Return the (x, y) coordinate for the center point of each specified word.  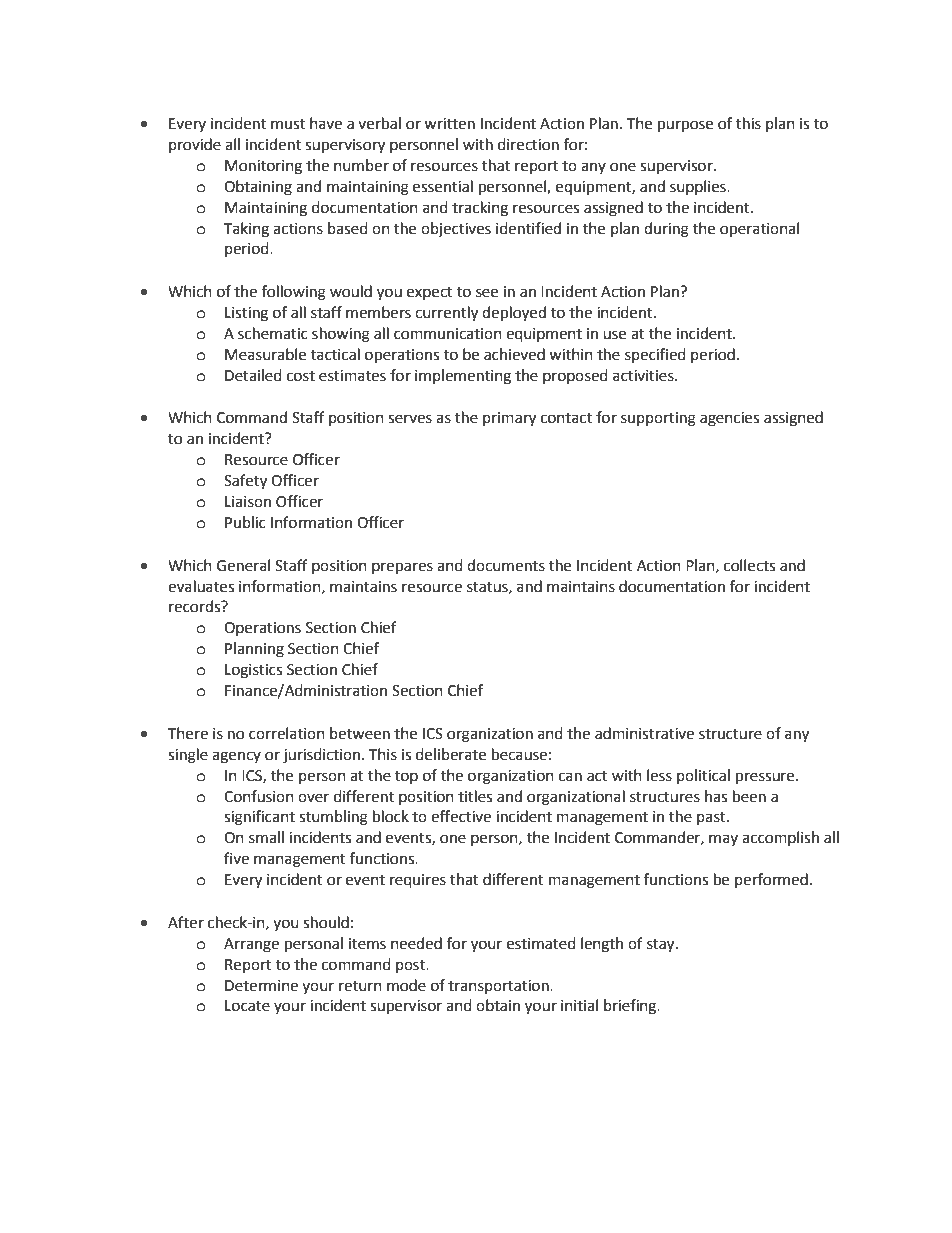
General (243, 565)
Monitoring (263, 167)
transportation (499, 987)
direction (528, 144)
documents (506, 565)
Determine (261, 986)
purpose (685, 126)
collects (749, 565)
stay (662, 946)
